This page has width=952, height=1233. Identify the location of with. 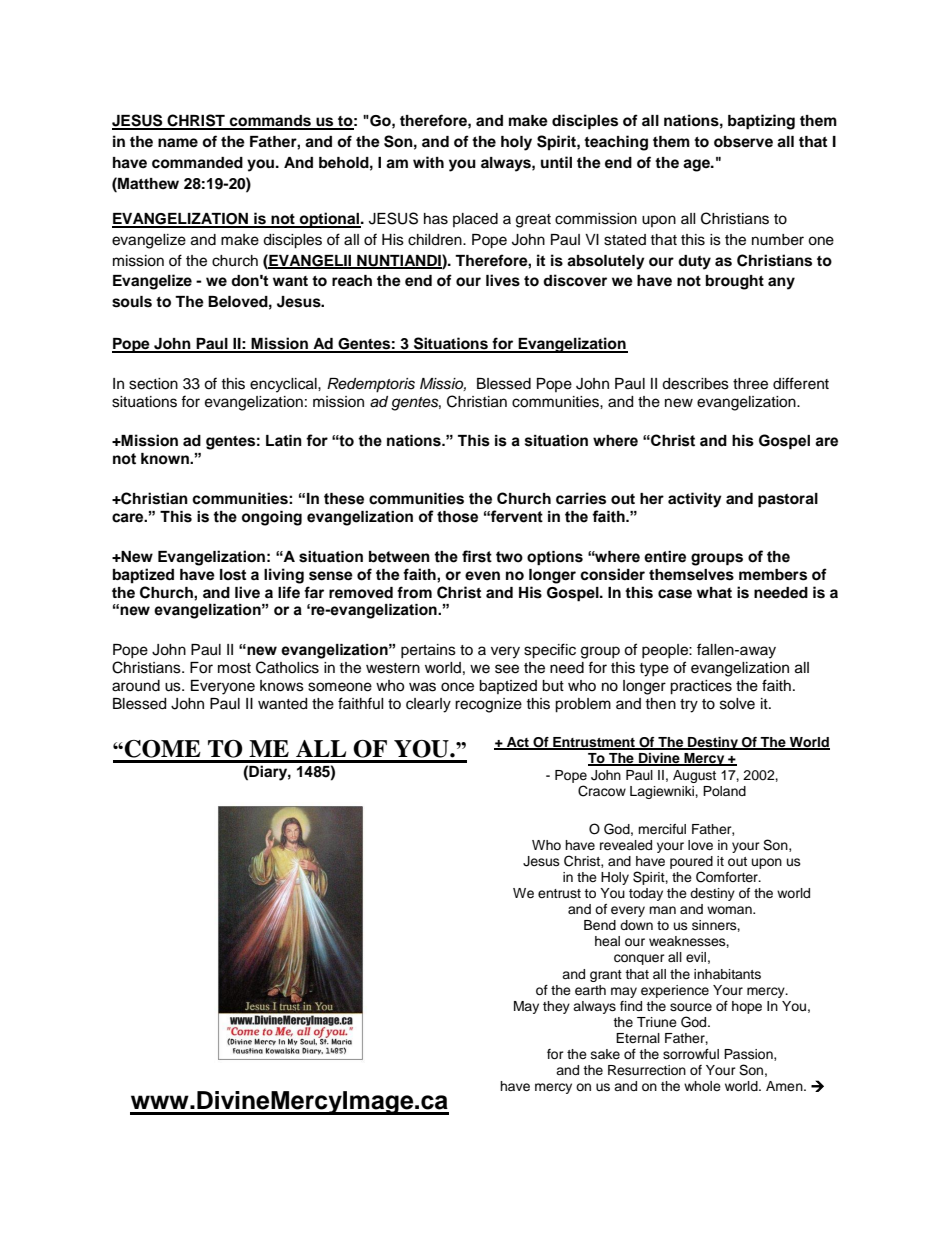
(428, 162).
